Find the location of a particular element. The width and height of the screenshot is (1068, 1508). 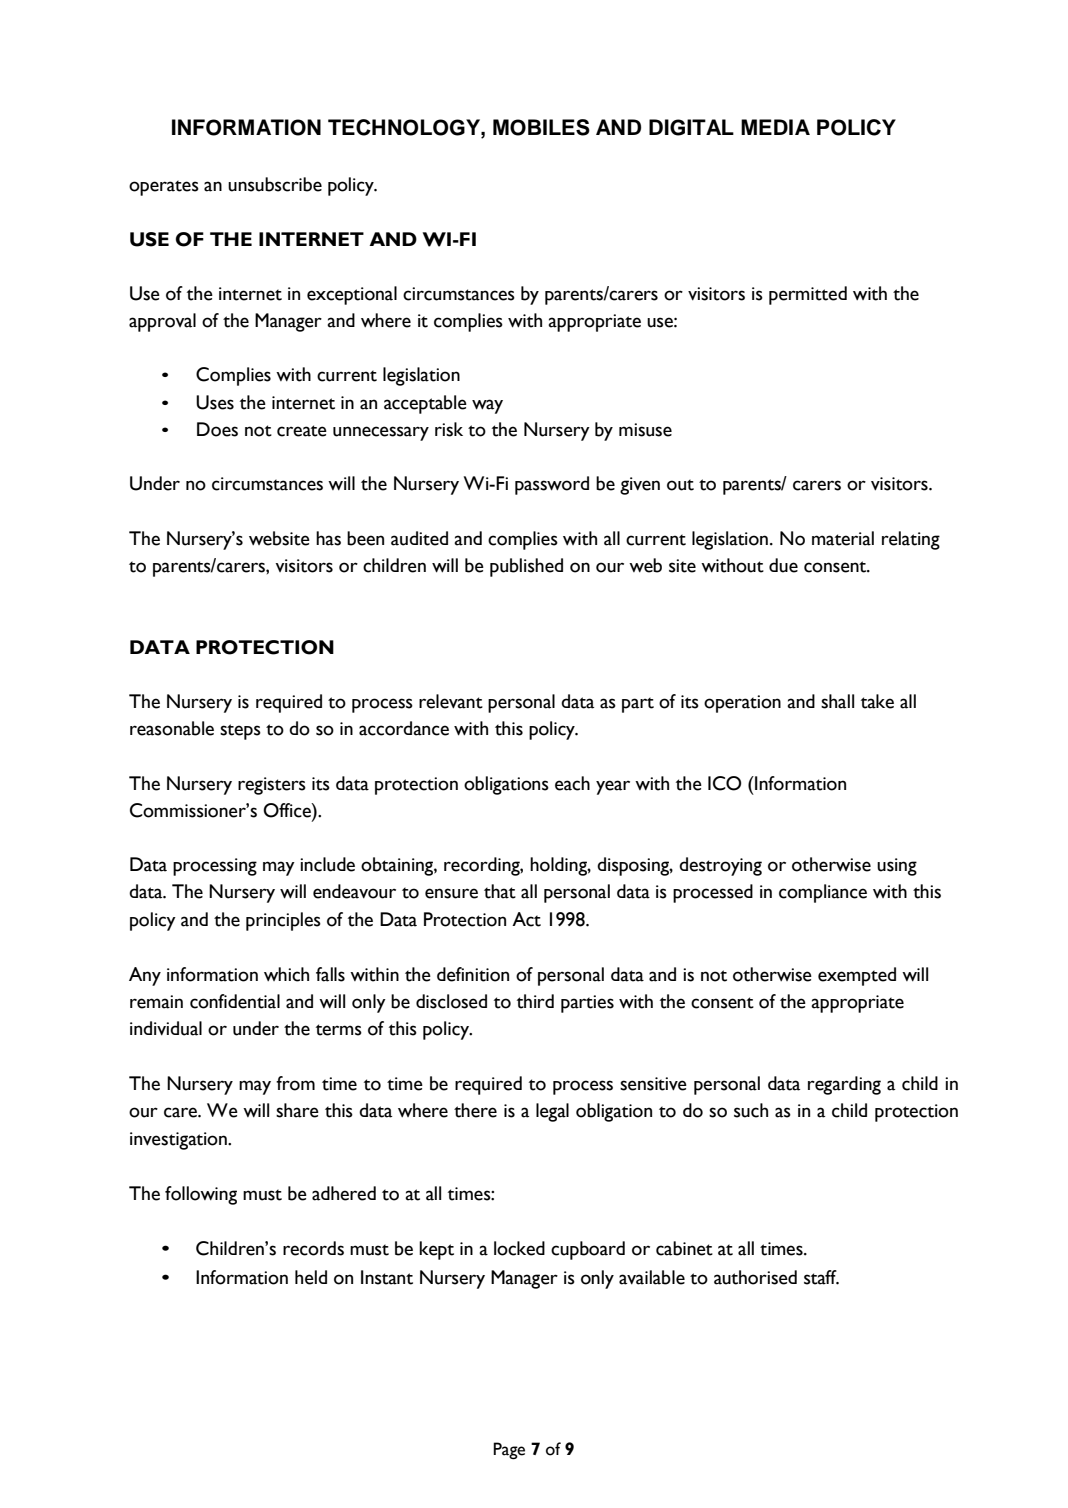

unsubscribe is located at coordinates (275, 184).
